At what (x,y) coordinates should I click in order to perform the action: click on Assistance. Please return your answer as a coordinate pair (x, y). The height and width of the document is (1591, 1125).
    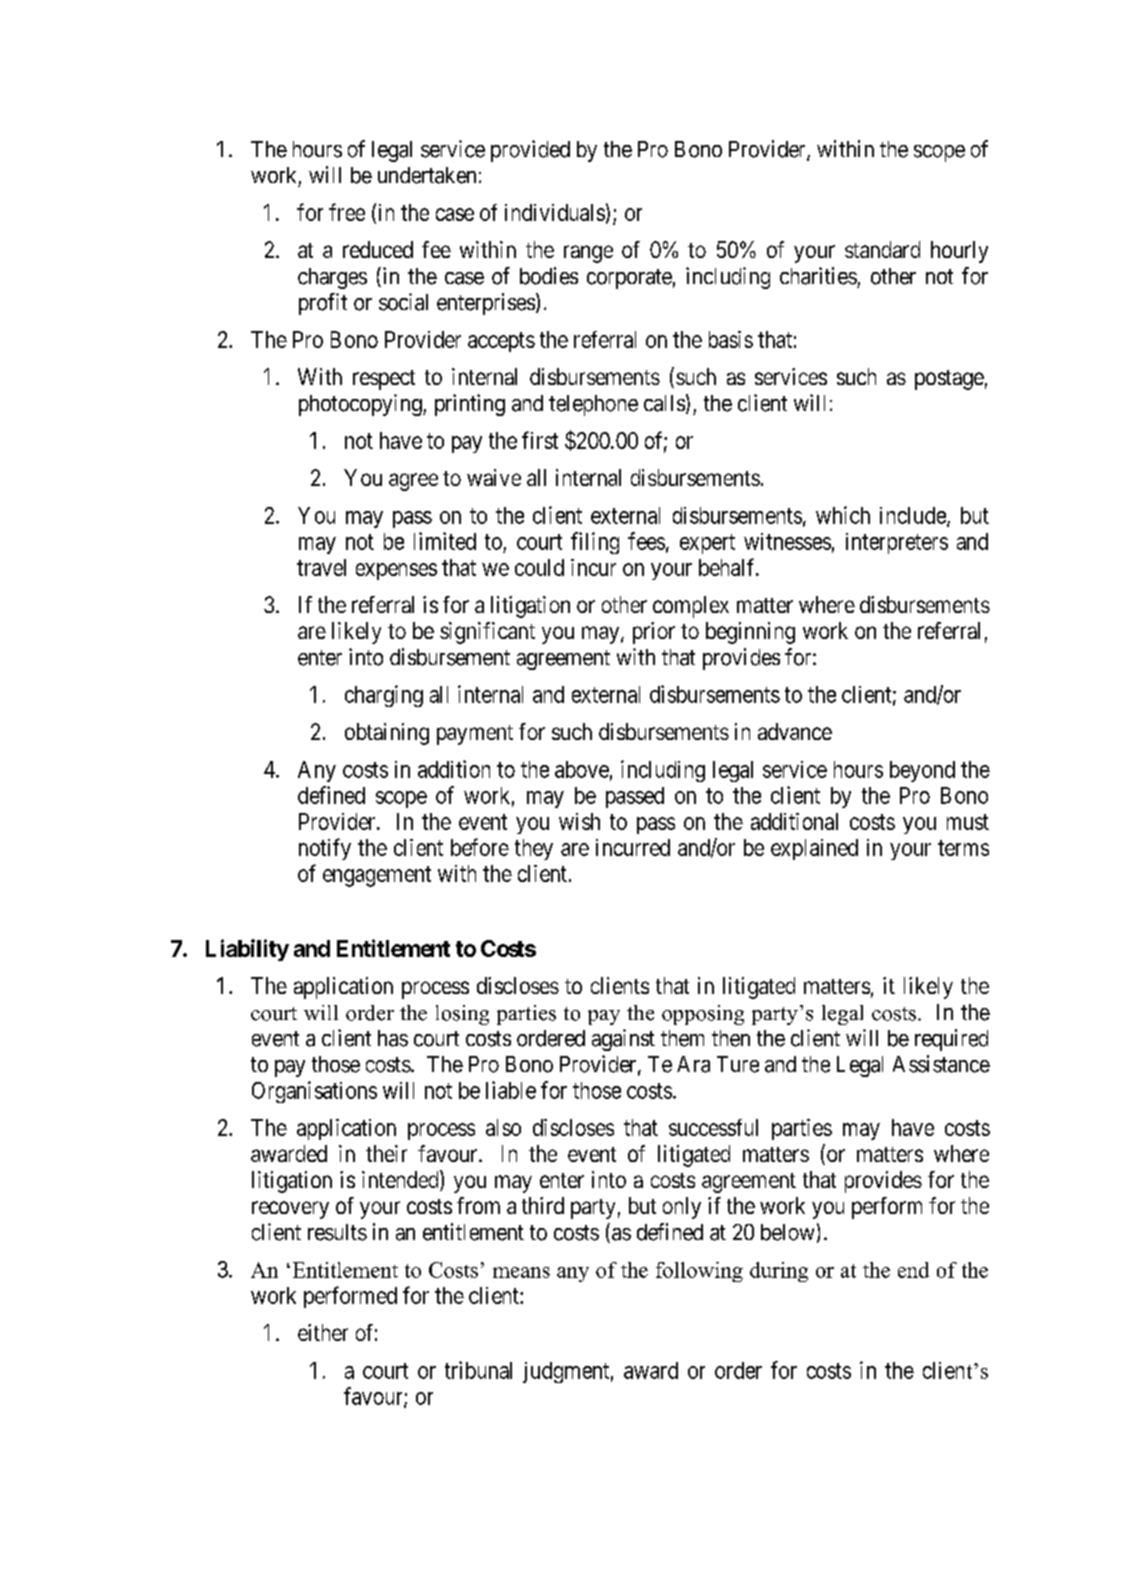
    Looking at the image, I should click on (941, 1064).
